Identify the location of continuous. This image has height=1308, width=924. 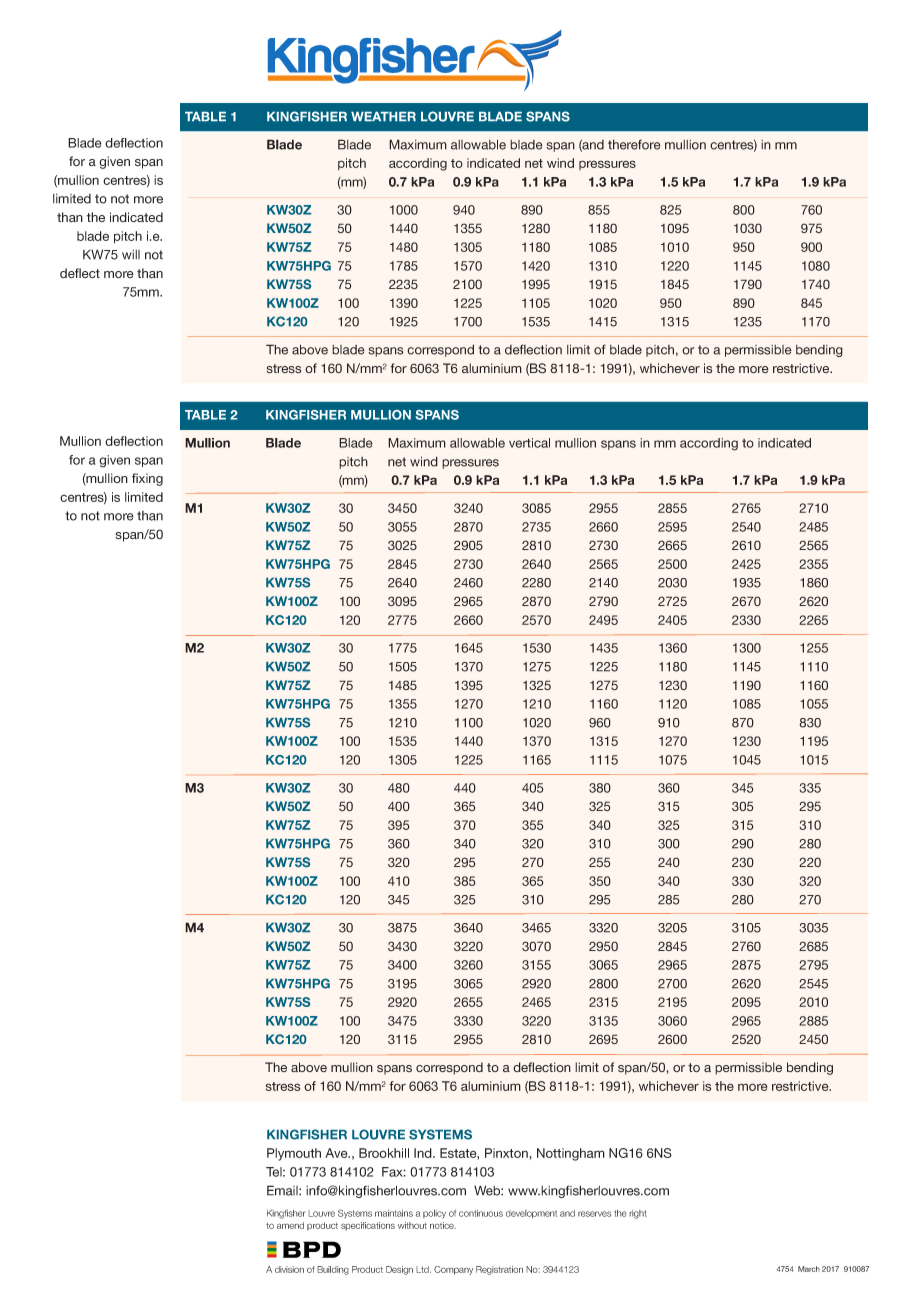
(481, 1213).
